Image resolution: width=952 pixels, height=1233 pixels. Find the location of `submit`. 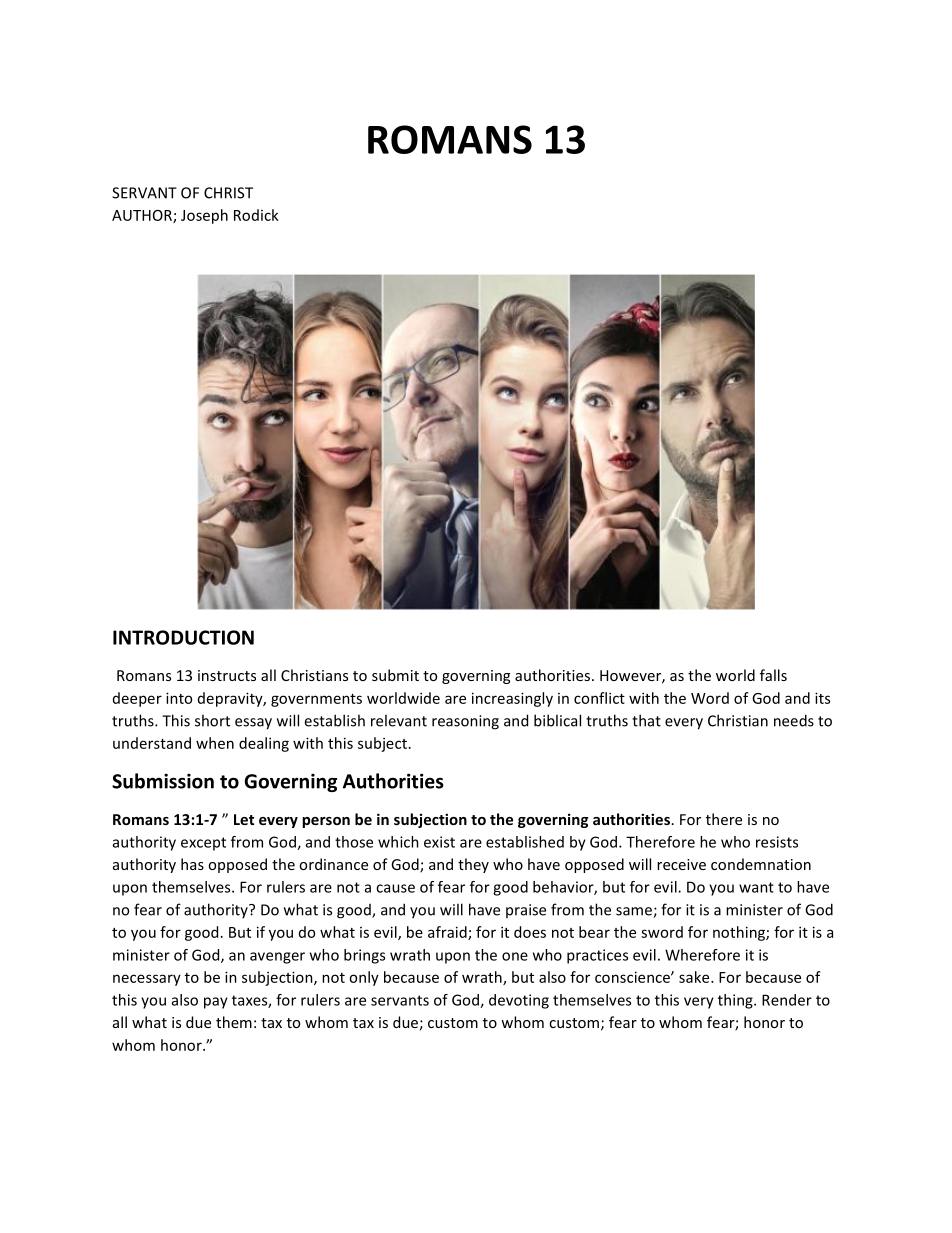

submit is located at coordinates (395, 675).
